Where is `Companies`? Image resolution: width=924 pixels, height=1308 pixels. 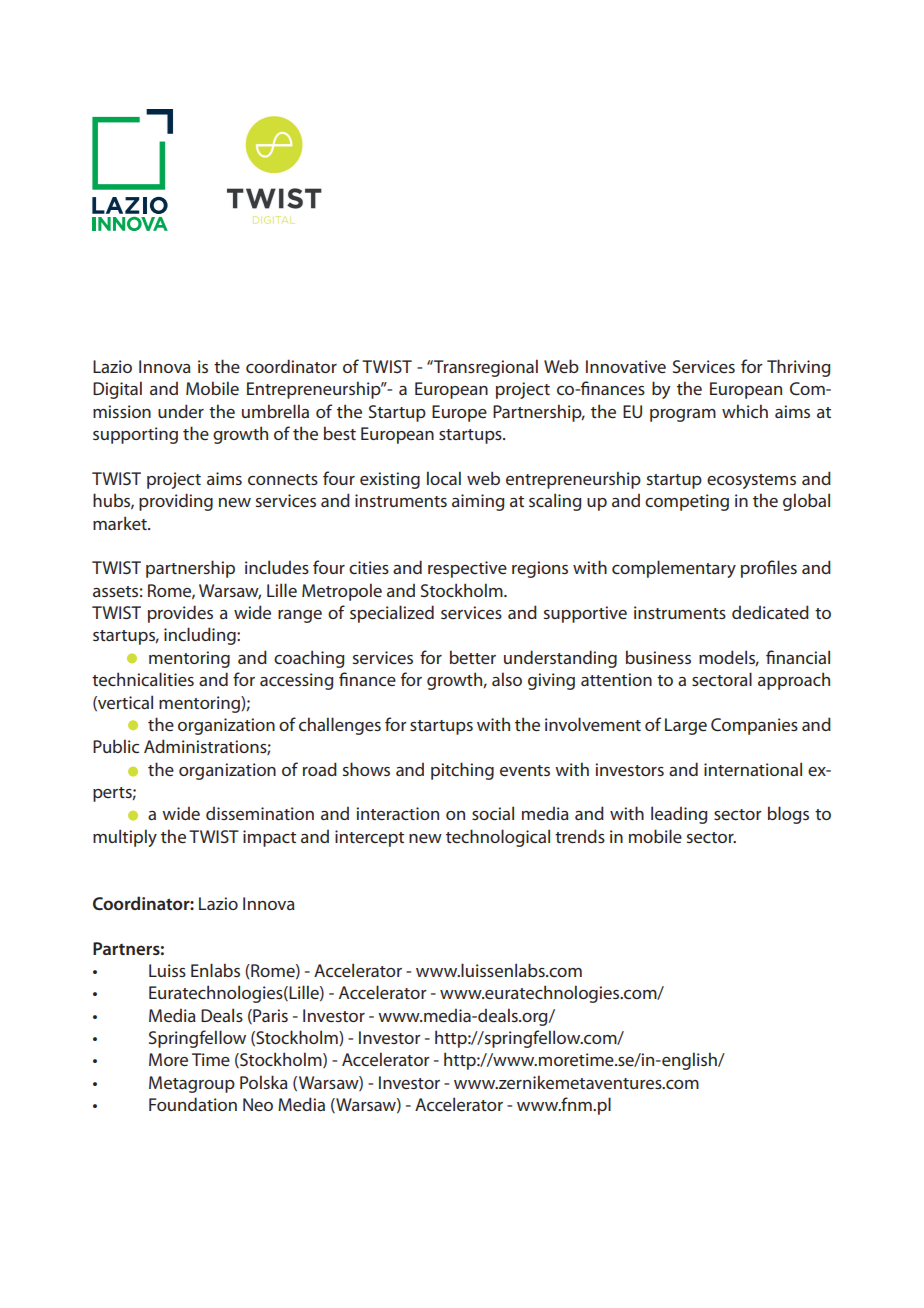 Companies is located at coordinates (754, 726).
